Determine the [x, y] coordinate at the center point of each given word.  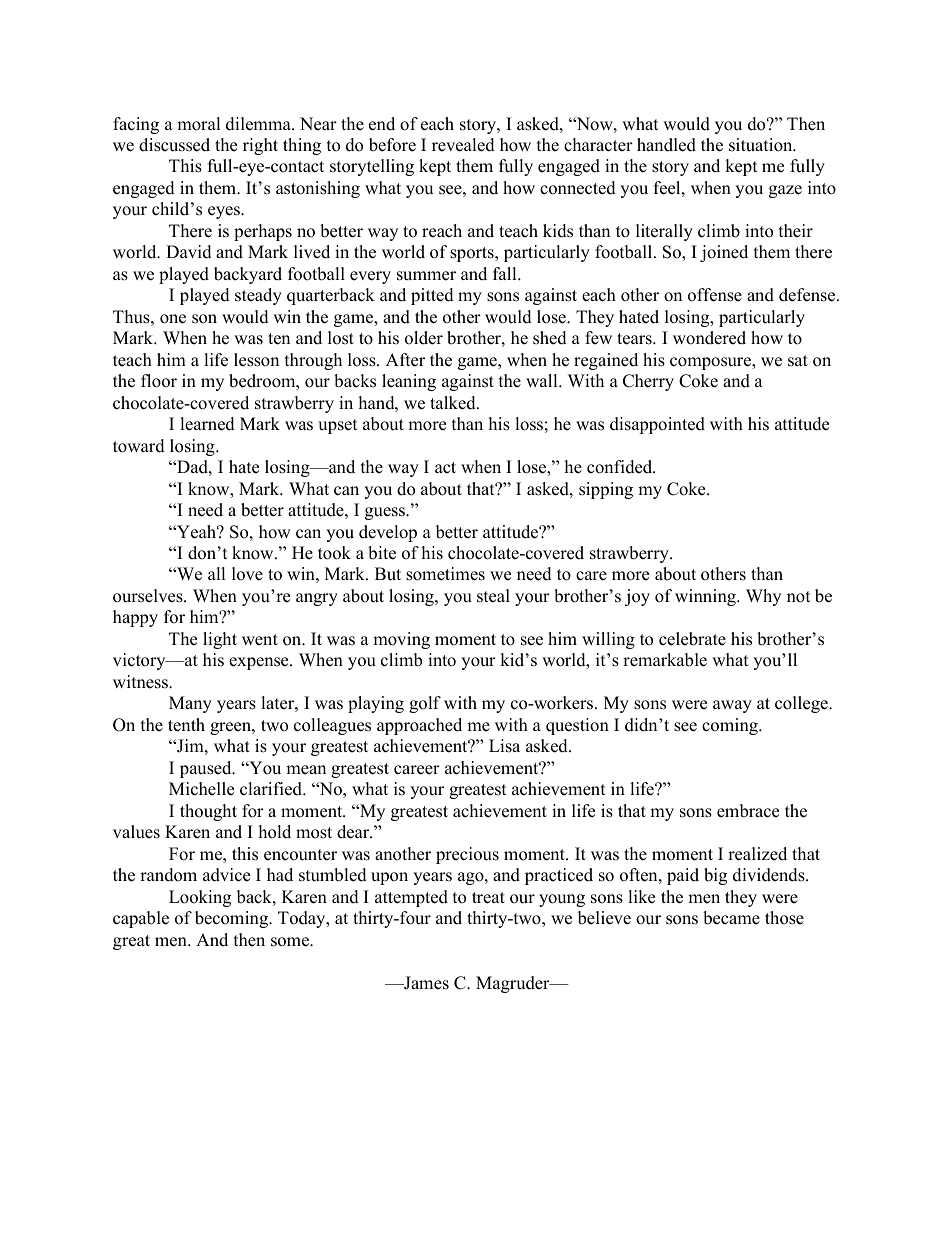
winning [706, 597]
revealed [463, 145]
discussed [174, 145]
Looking [200, 898]
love [247, 574]
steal [493, 596]
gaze [785, 191]
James [425, 983]
